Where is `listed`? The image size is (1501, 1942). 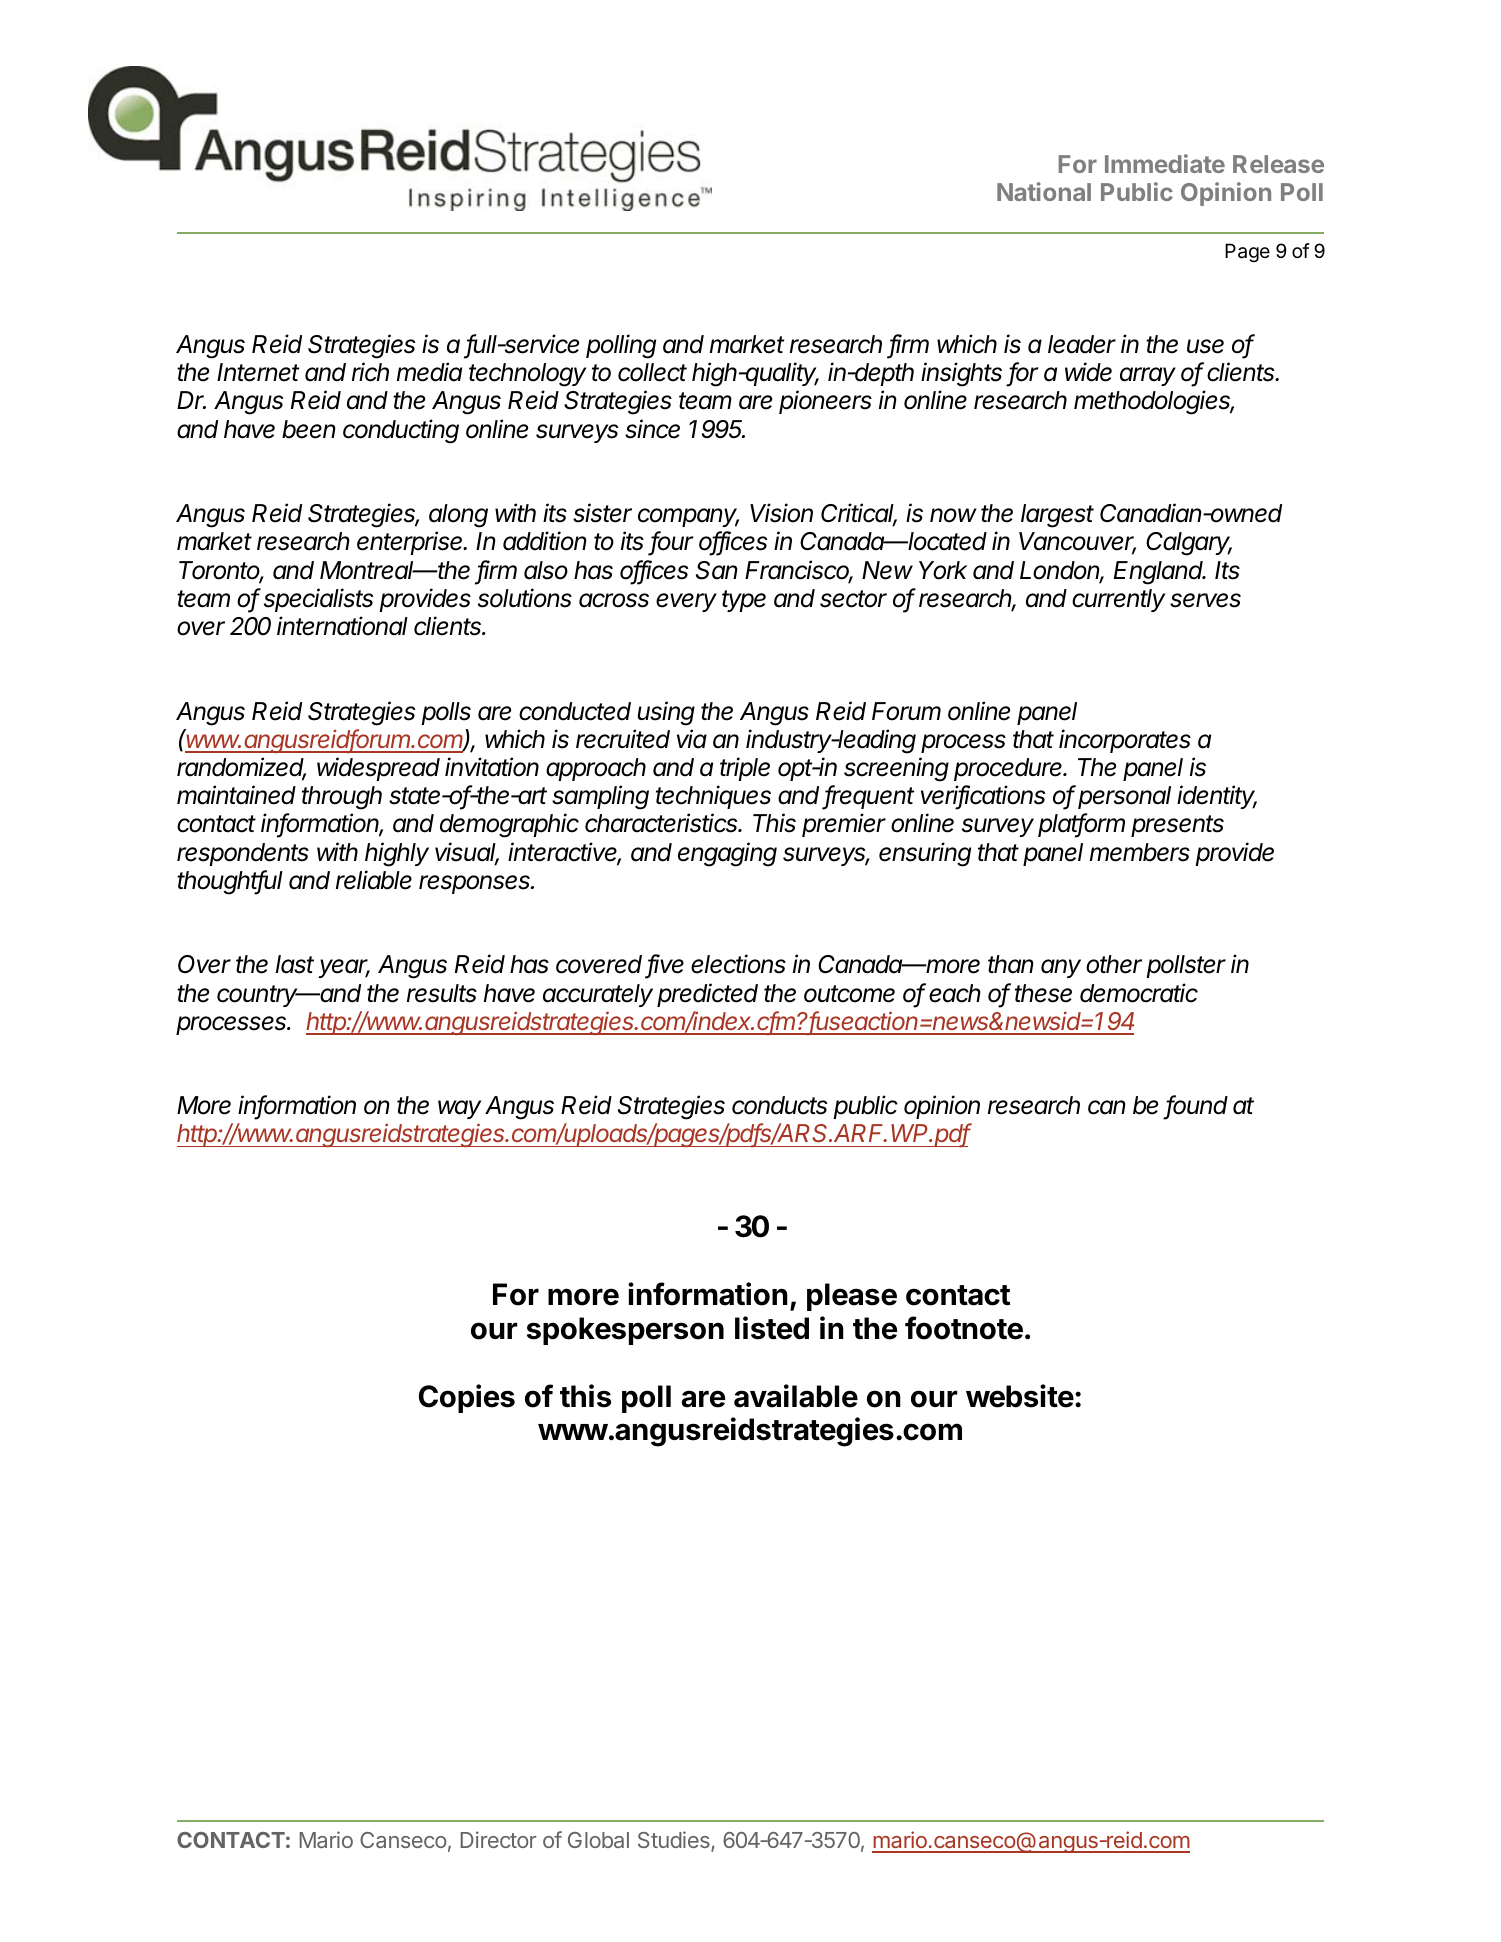 listed is located at coordinates (772, 1328).
